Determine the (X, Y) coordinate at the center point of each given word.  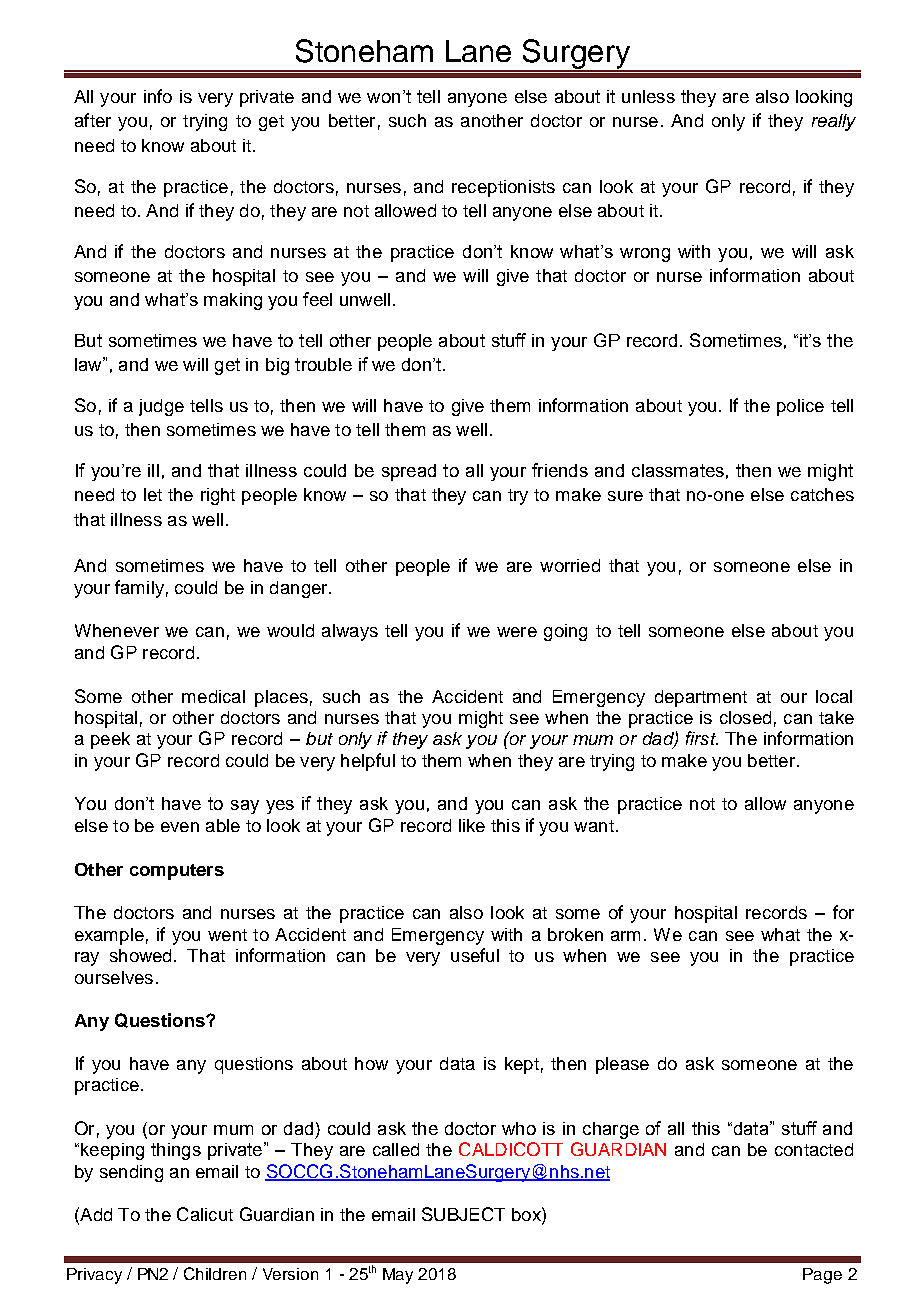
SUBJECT (463, 1214)
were (517, 632)
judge (161, 407)
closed (745, 717)
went (227, 935)
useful (475, 955)
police (800, 407)
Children (215, 1273)
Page (822, 1276)
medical (213, 696)
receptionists (503, 188)
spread (409, 472)
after (93, 120)
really (834, 122)
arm (625, 936)
